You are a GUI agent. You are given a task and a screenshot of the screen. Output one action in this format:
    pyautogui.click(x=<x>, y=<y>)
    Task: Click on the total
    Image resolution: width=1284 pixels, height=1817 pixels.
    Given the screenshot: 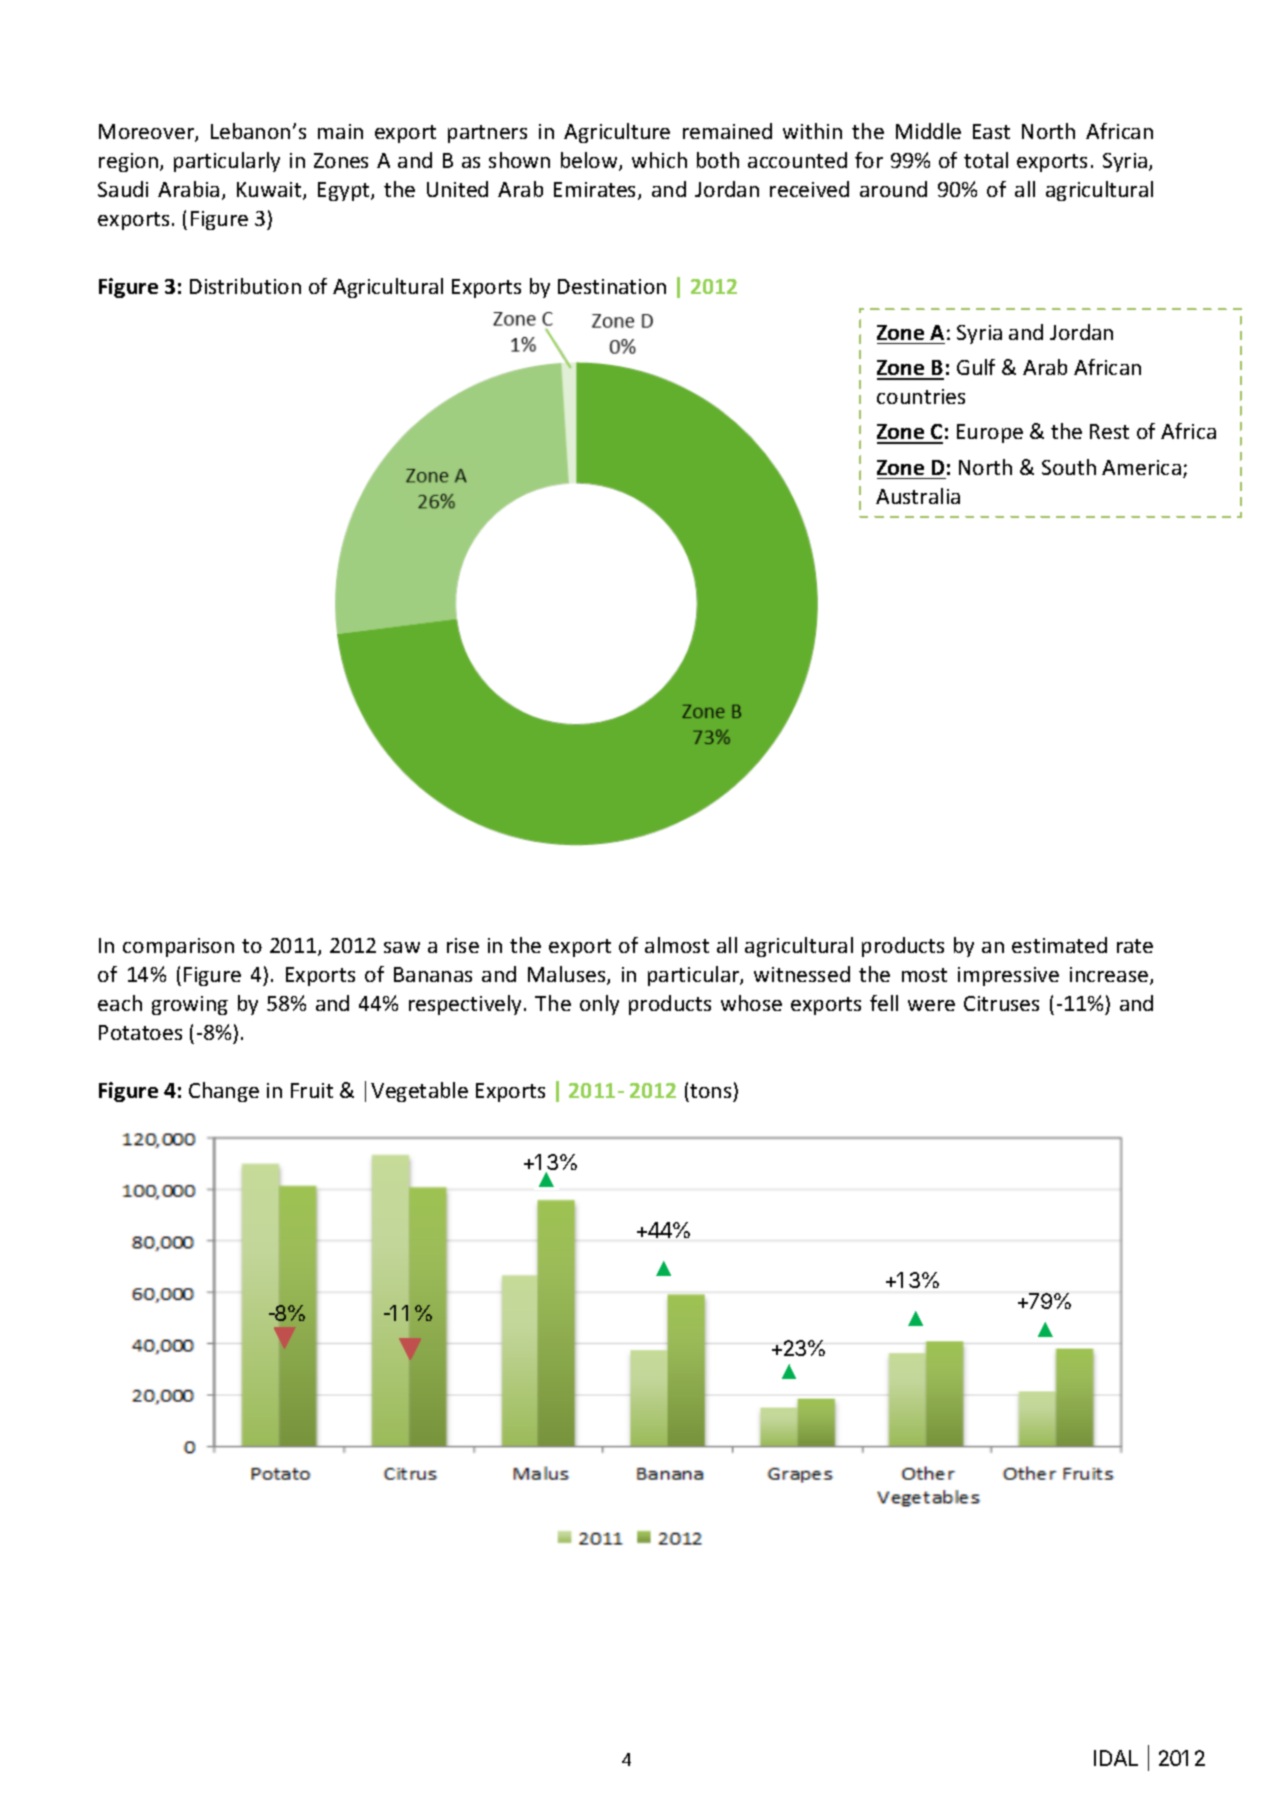 What is the action you would take?
    pyautogui.click(x=986, y=160)
